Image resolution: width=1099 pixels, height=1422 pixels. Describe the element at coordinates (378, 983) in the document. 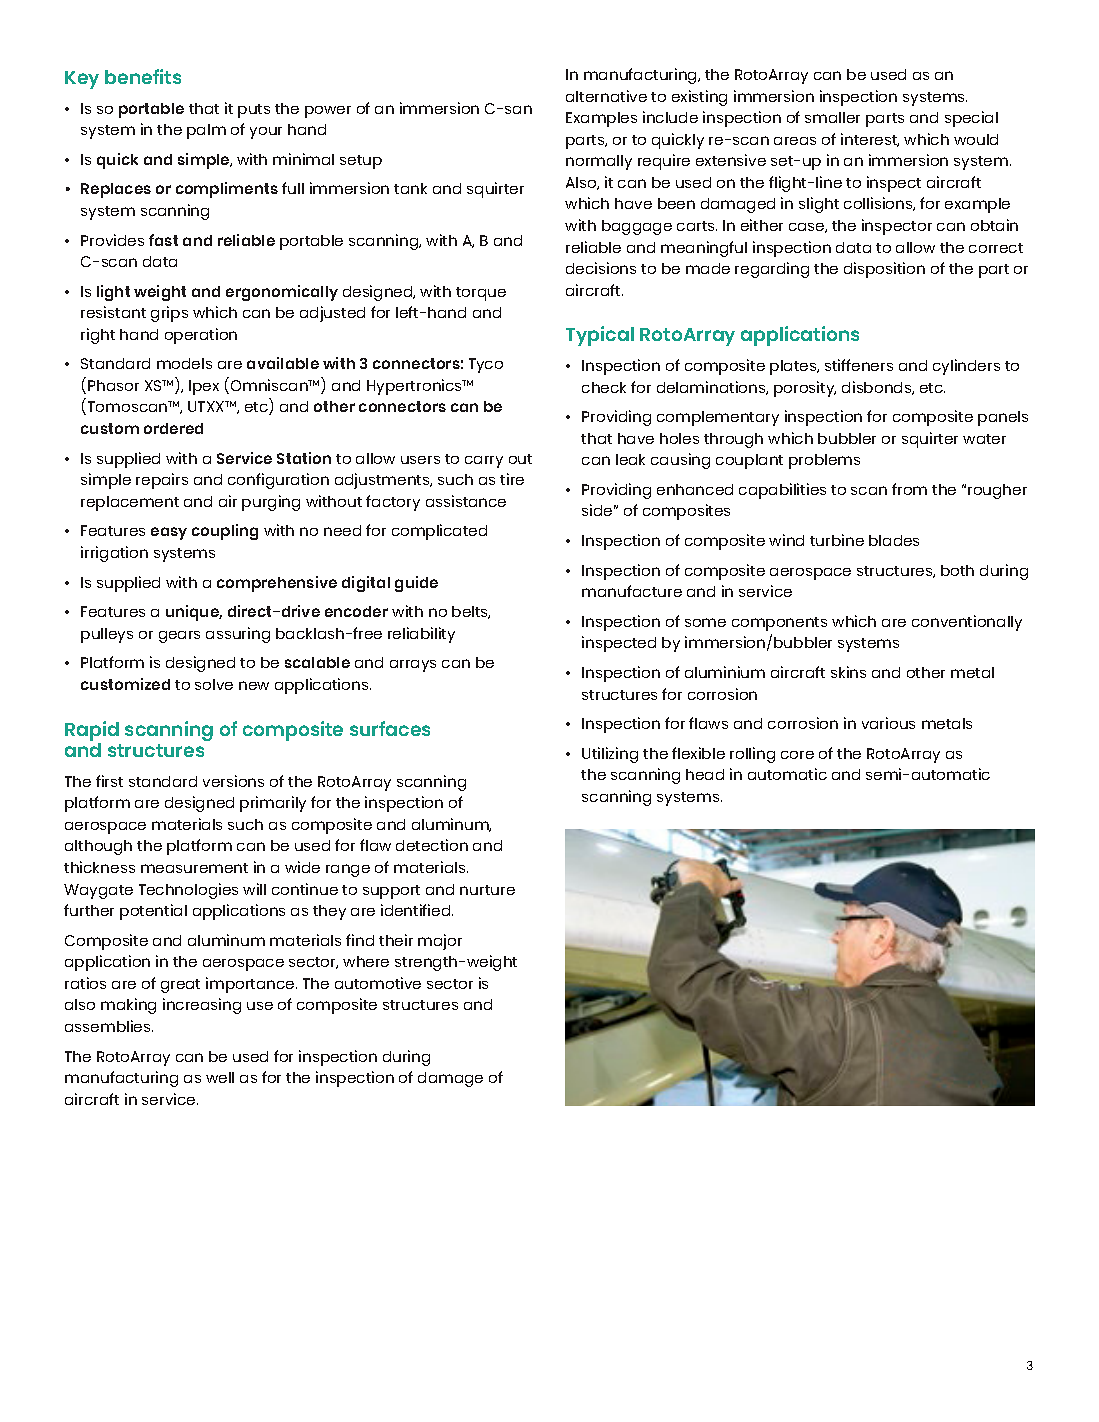

I see `automotive` at that location.
